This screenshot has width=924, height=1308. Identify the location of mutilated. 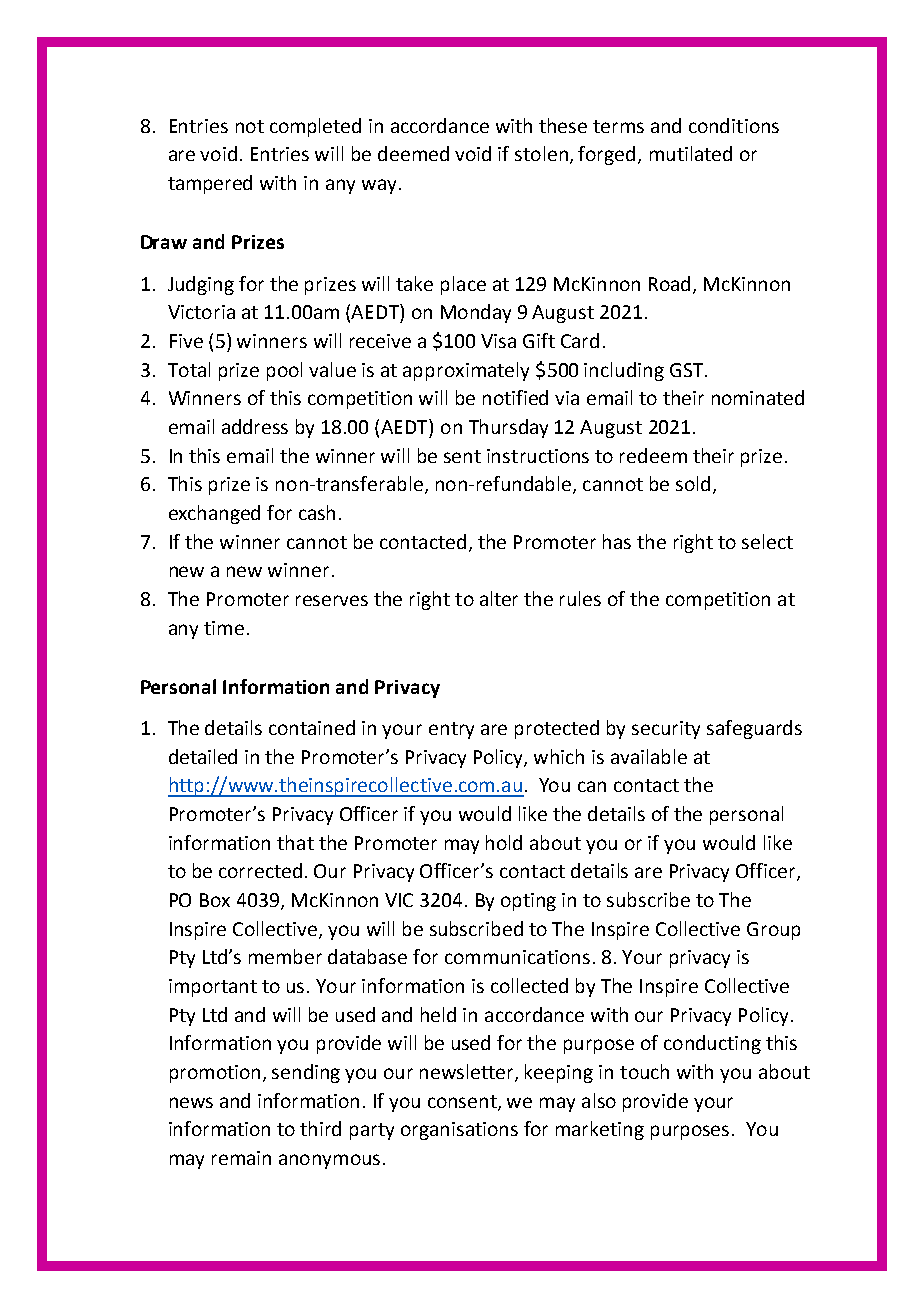
(691, 153).
